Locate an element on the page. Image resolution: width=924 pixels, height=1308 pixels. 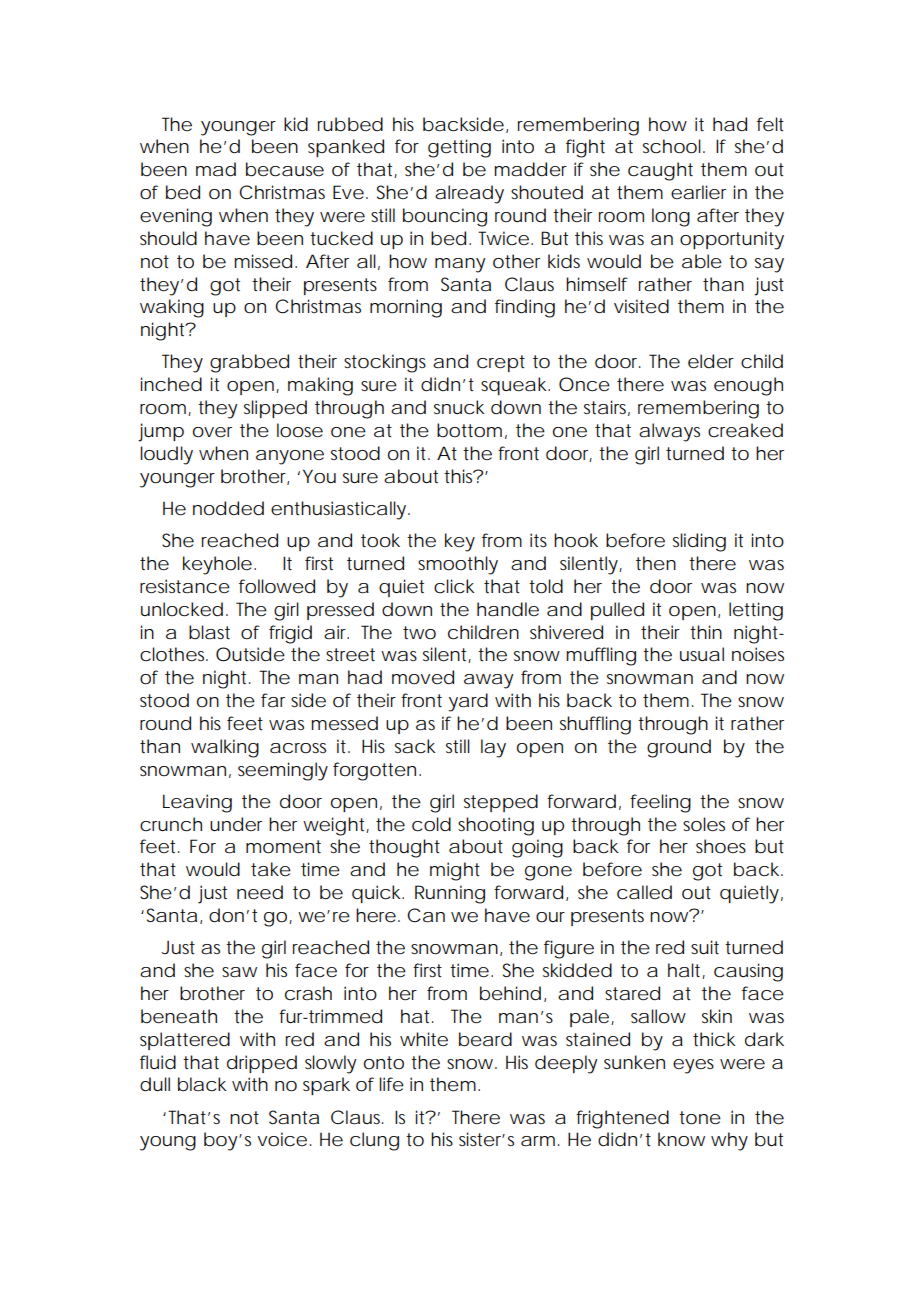
getting is located at coordinates (459, 148).
